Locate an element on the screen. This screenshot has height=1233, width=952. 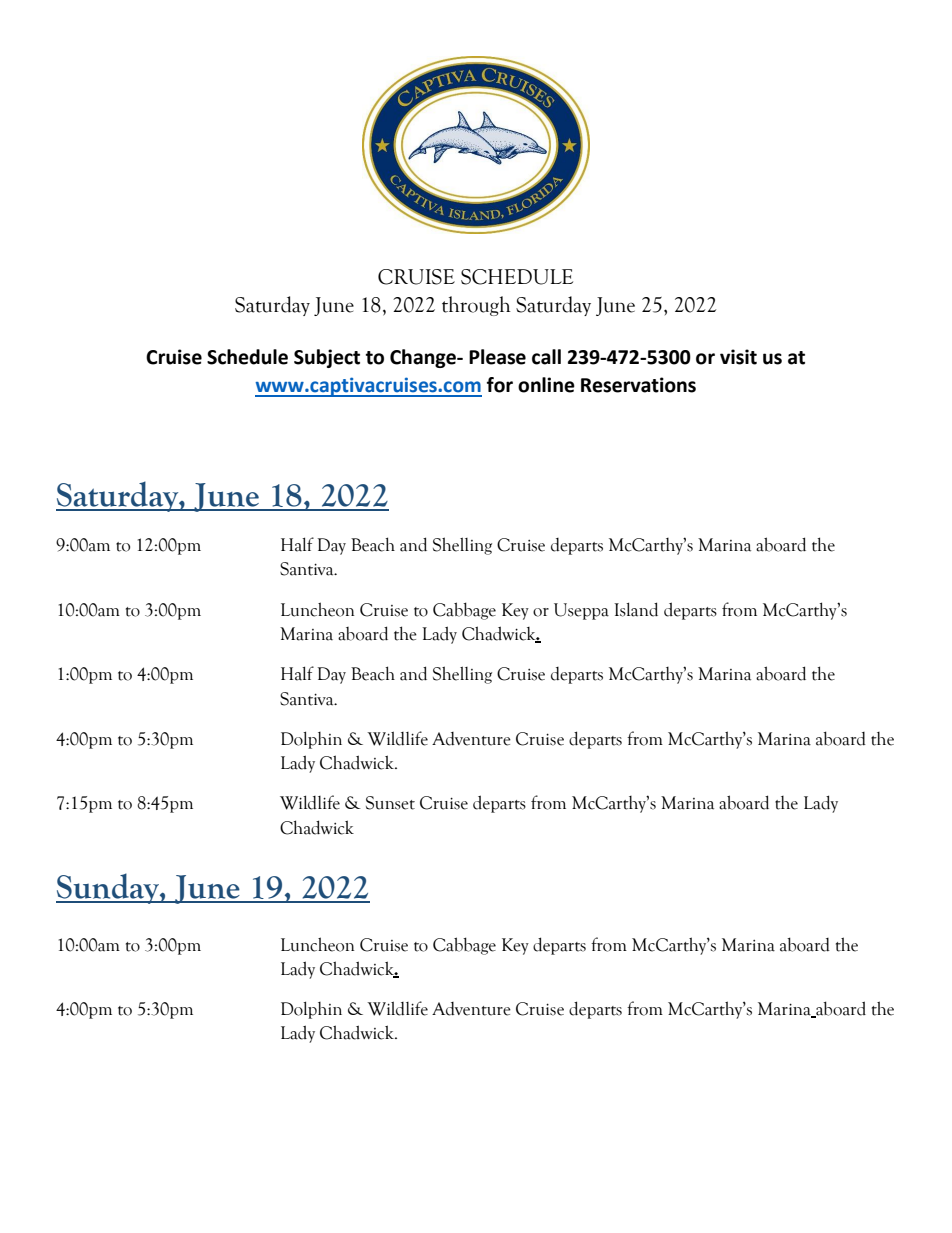
through is located at coordinates (476, 306).
